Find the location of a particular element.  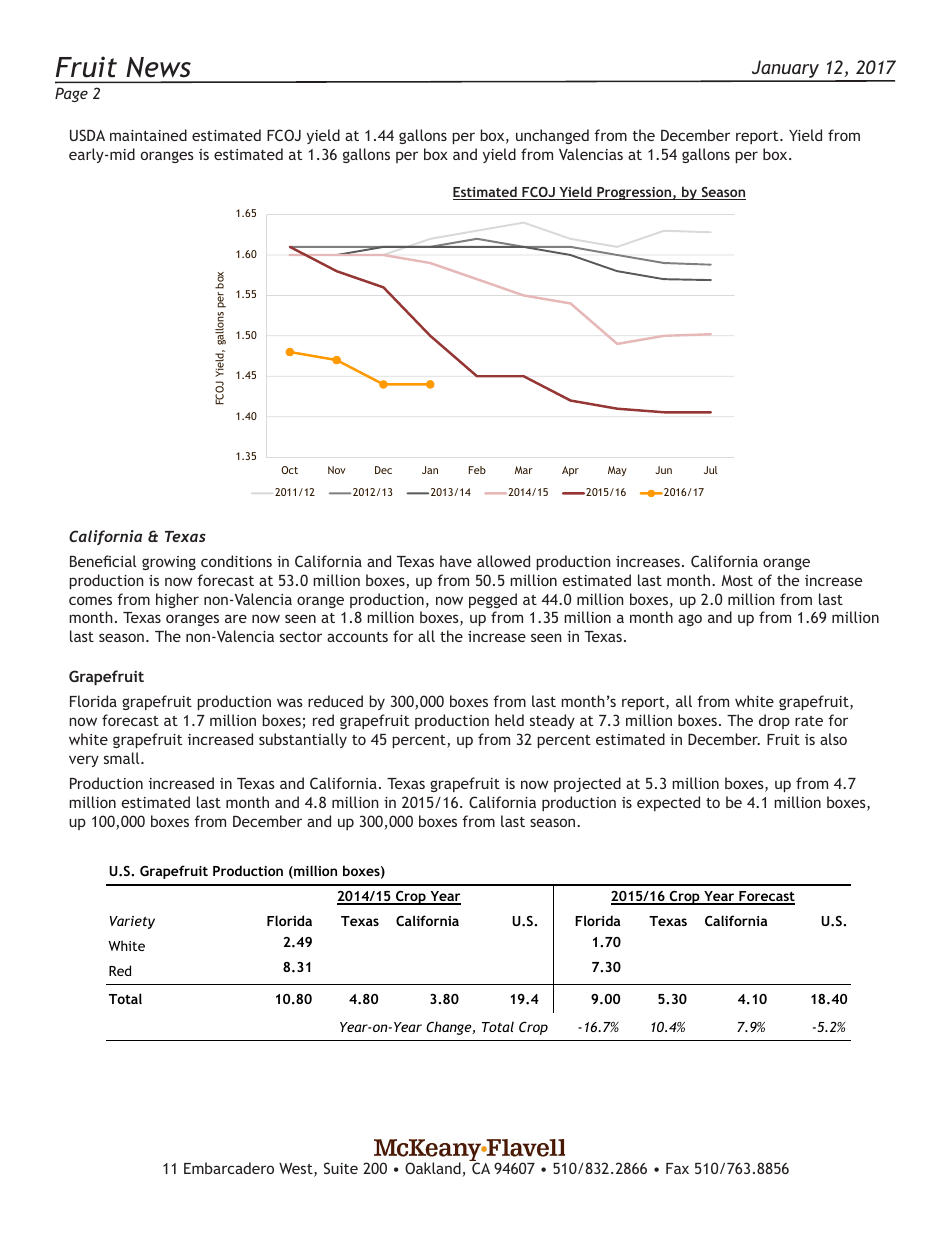

News is located at coordinates (158, 67).
